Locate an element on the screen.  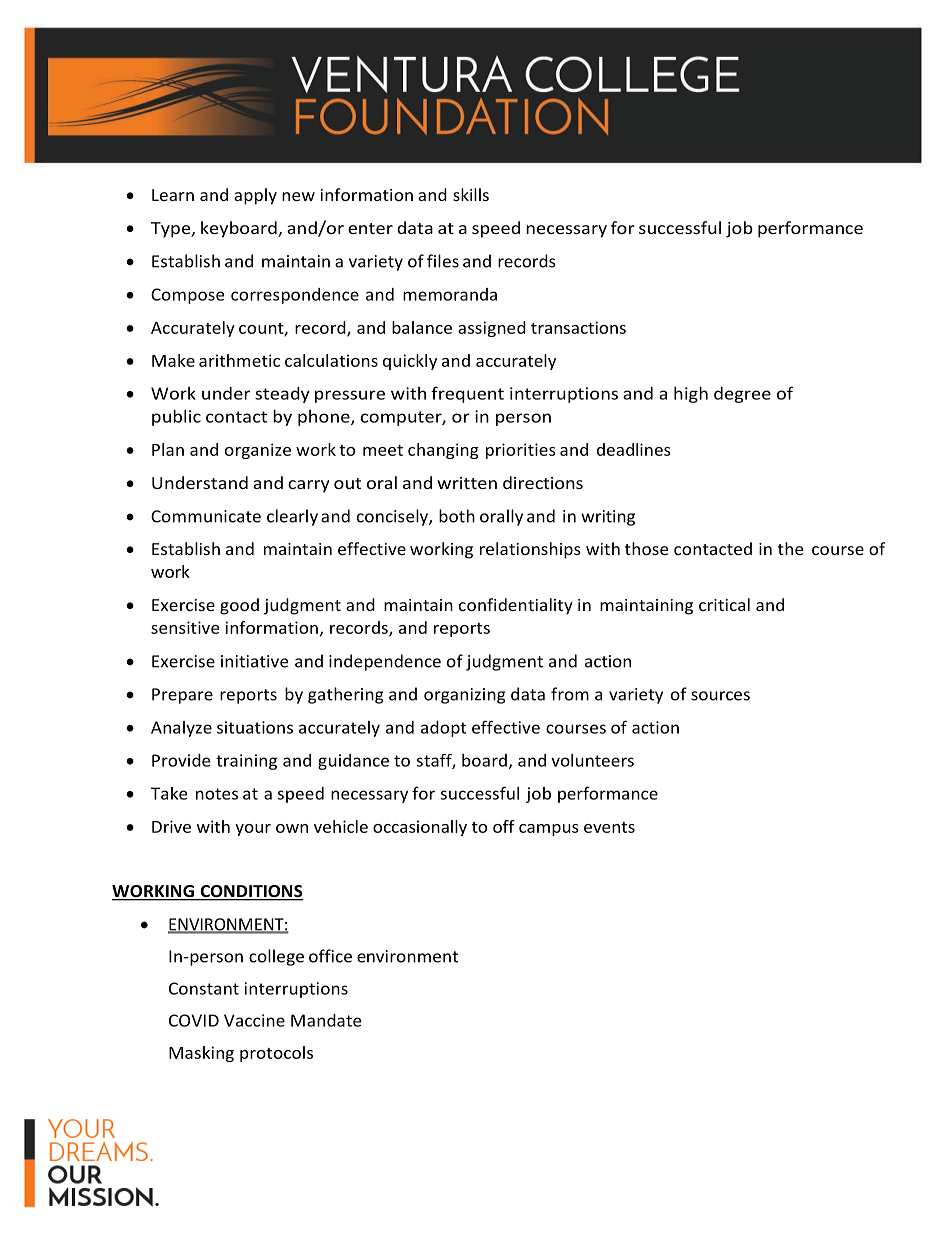
events is located at coordinates (609, 827).
